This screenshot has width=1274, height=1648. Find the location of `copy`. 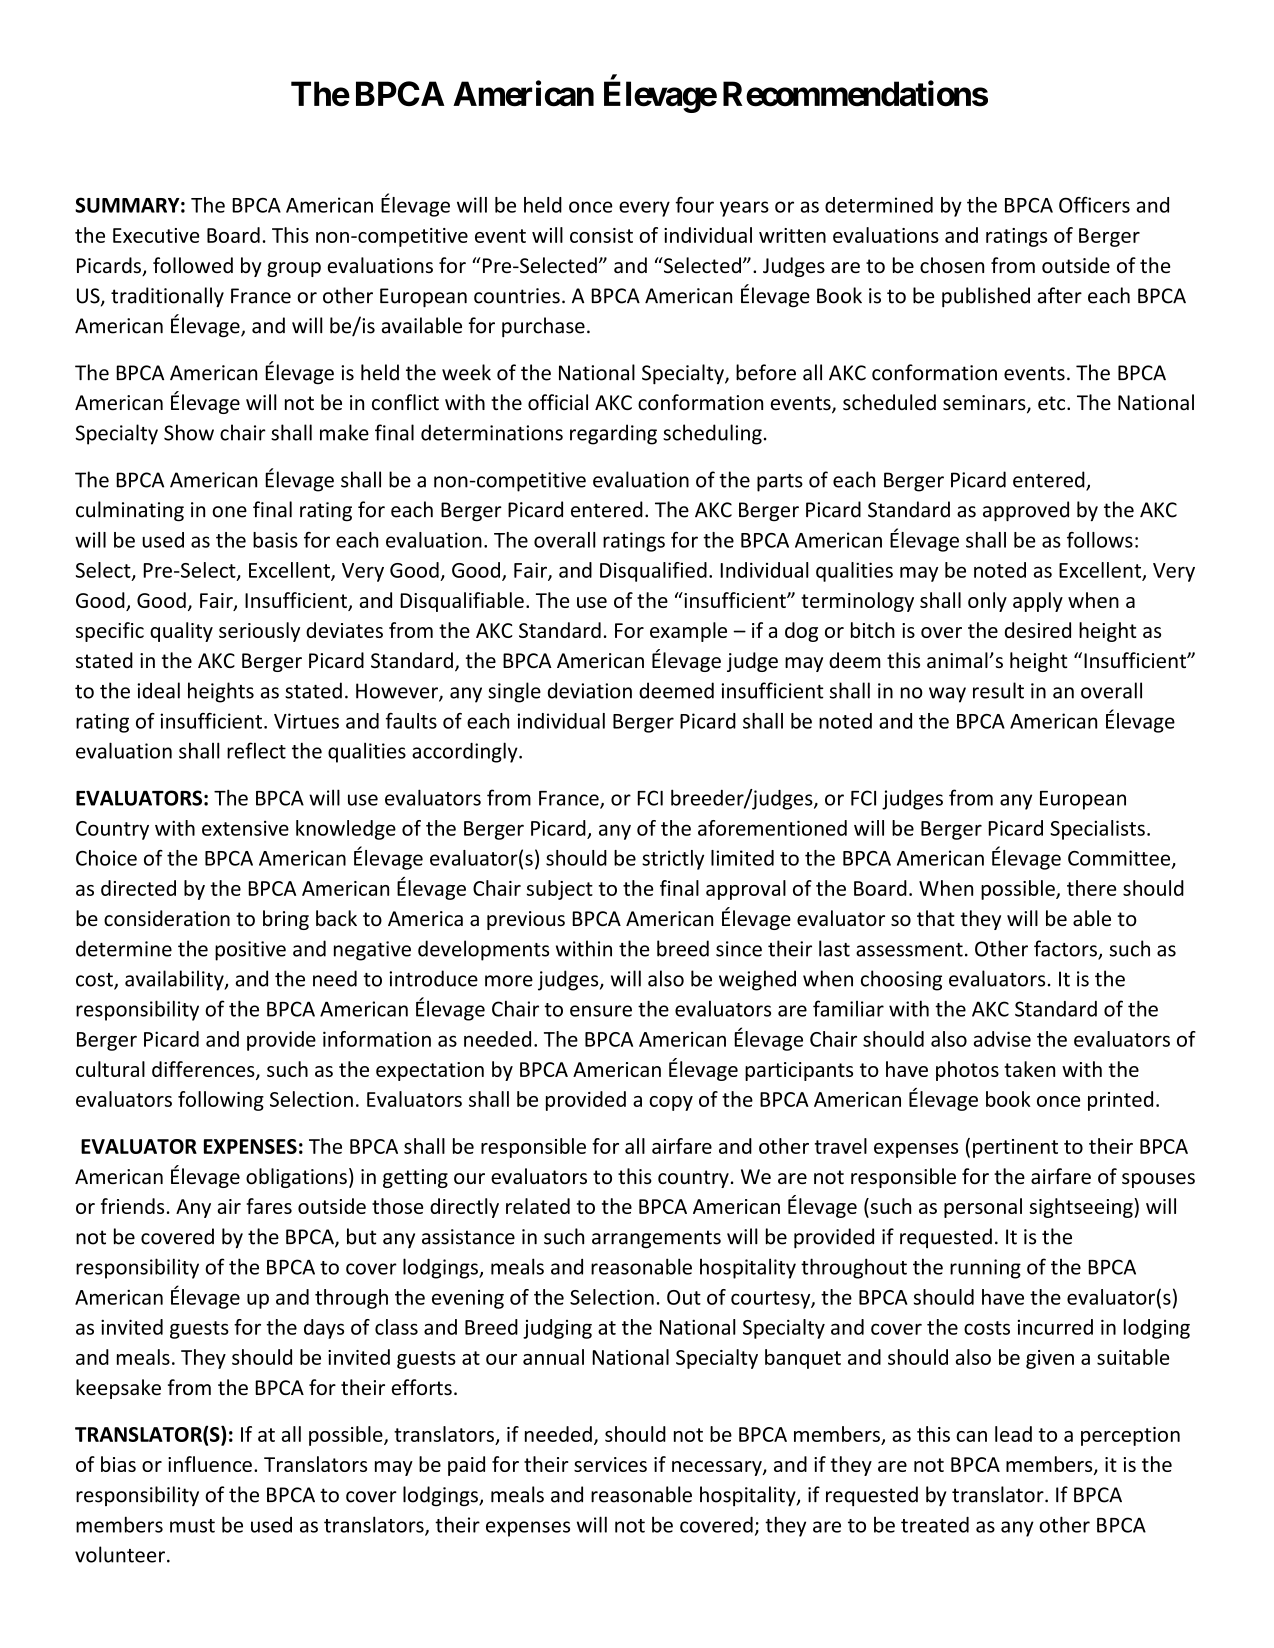

copy is located at coordinates (671, 1103).
